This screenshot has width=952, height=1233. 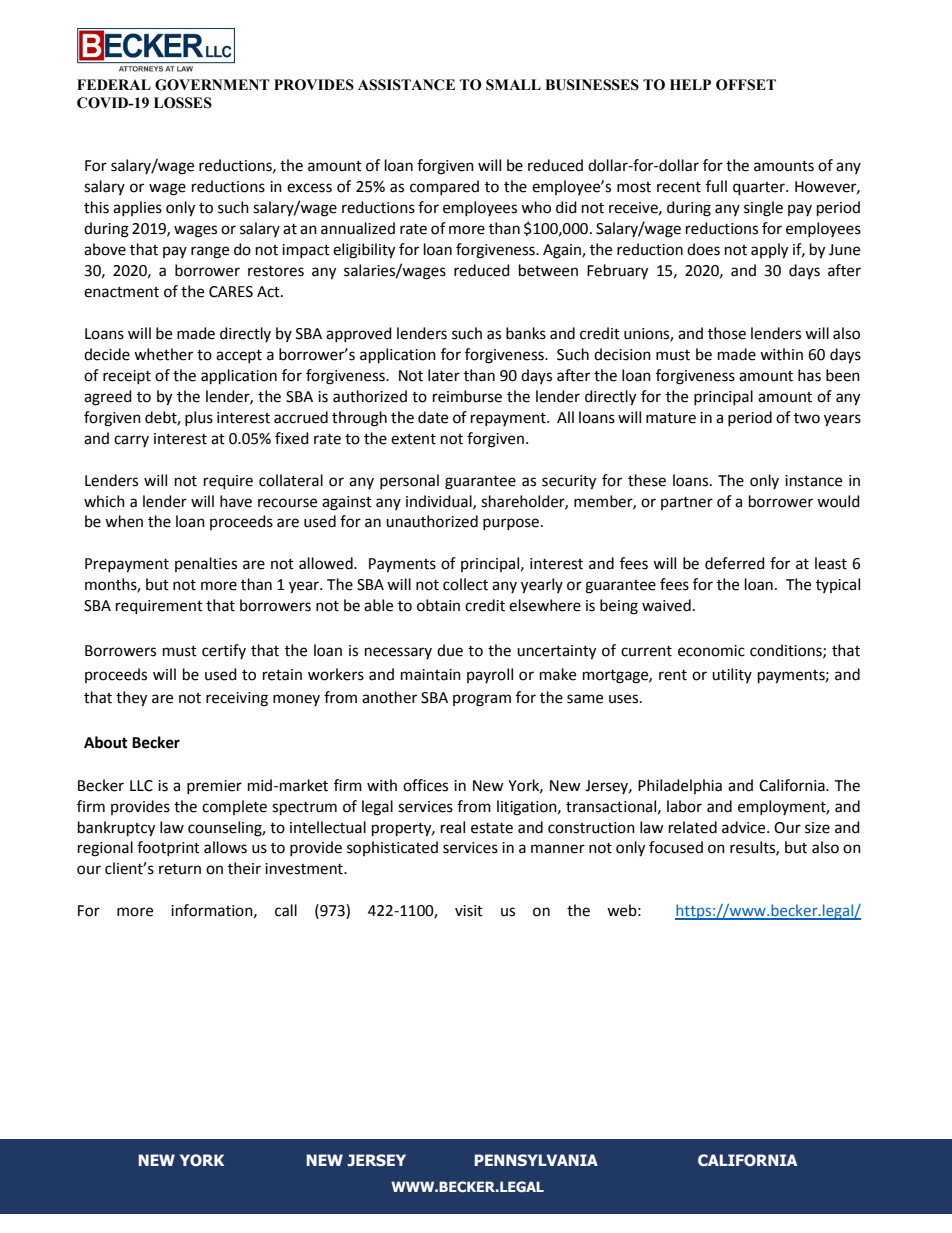 I want to click on whether, so click(x=163, y=354).
